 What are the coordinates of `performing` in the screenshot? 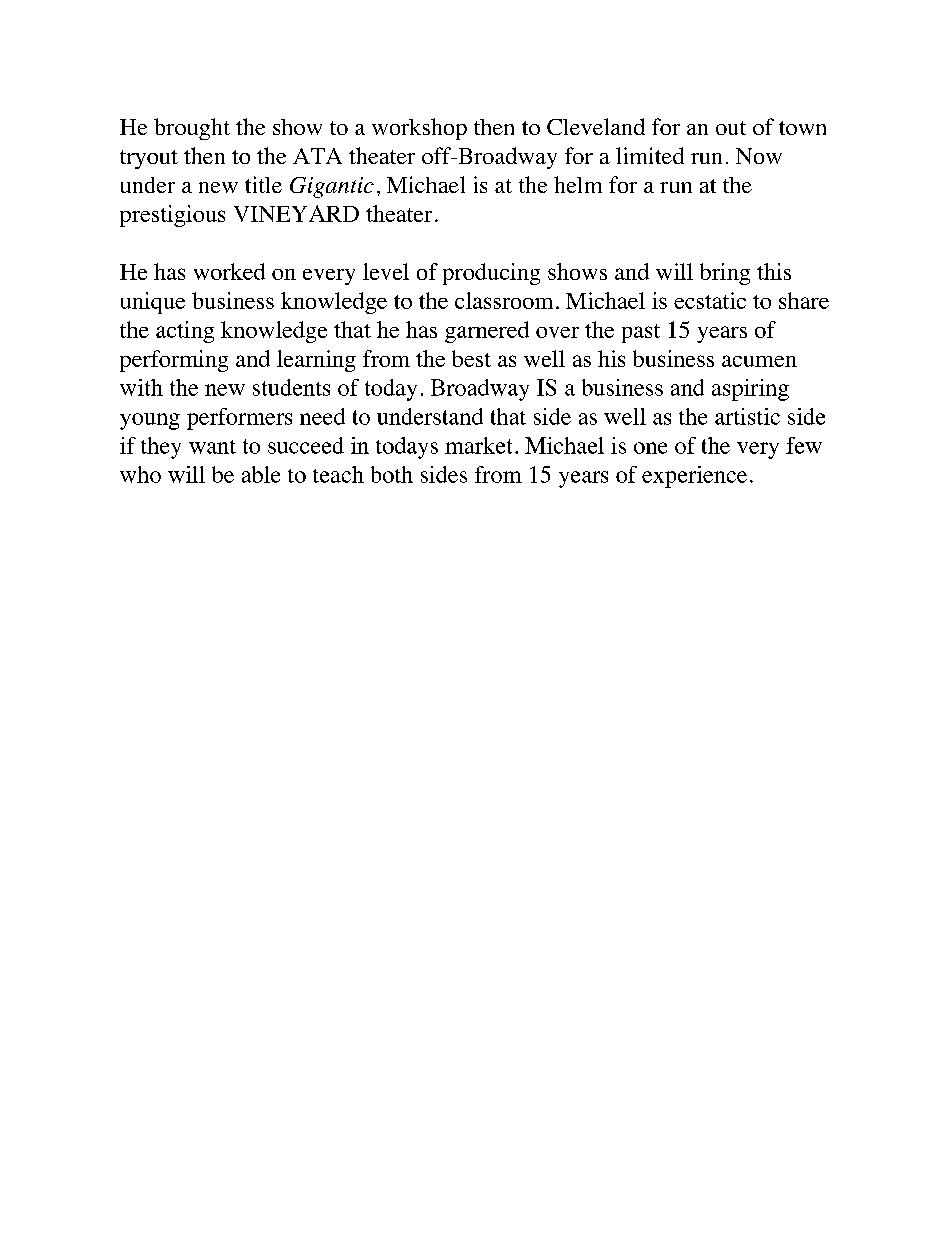 It's located at (174, 361).
